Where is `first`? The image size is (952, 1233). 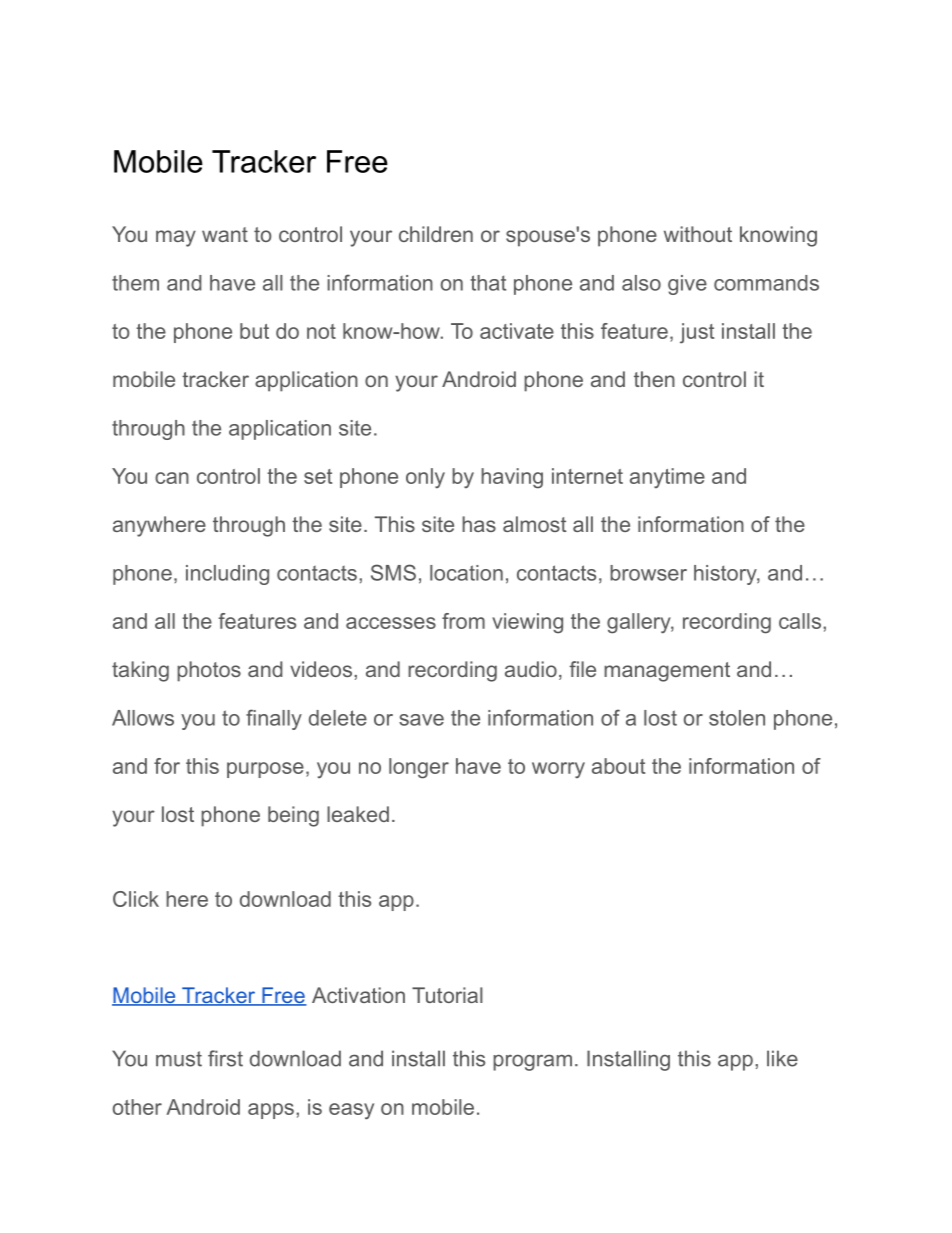
first is located at coordinates (225, 1058).
